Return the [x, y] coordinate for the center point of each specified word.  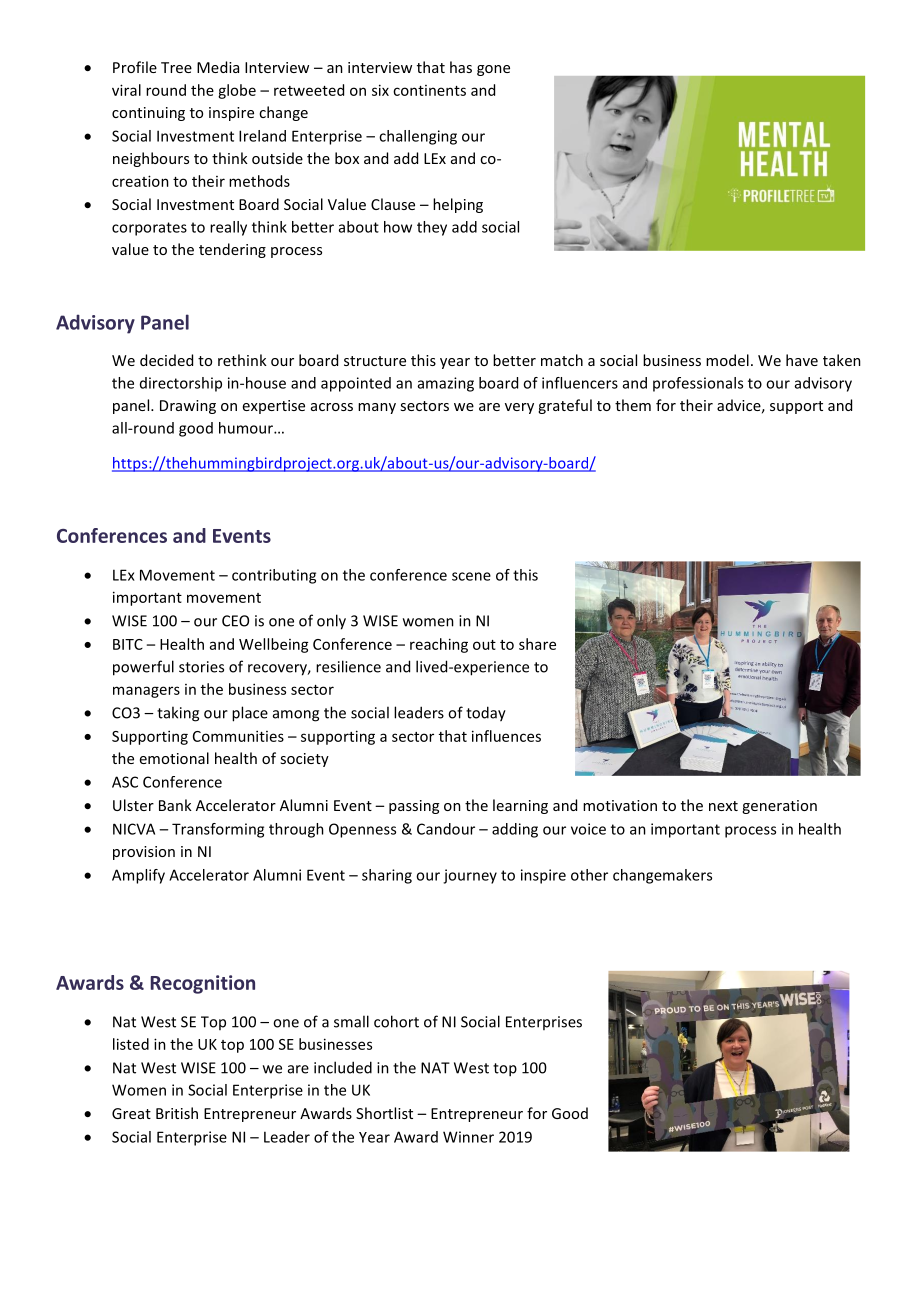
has [461, 67]
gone [493, 70]
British [177, 1113]
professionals [698, 384]
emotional [174, 758]
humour [247, 428]
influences [506, 736]
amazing [446, 384]
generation [779, 807]
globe [237, 91]
